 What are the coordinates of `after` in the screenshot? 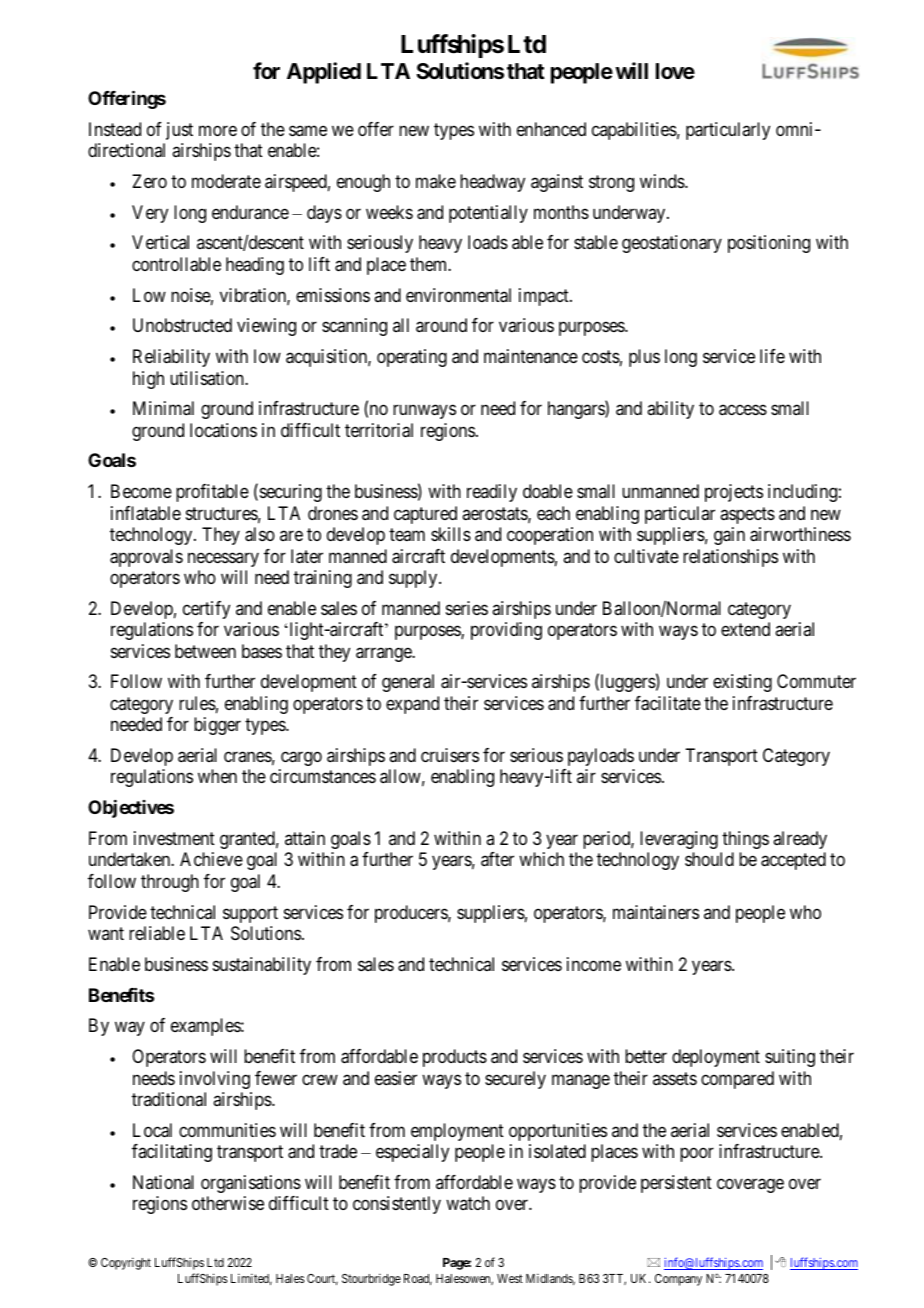 It's located at (497, 859).
